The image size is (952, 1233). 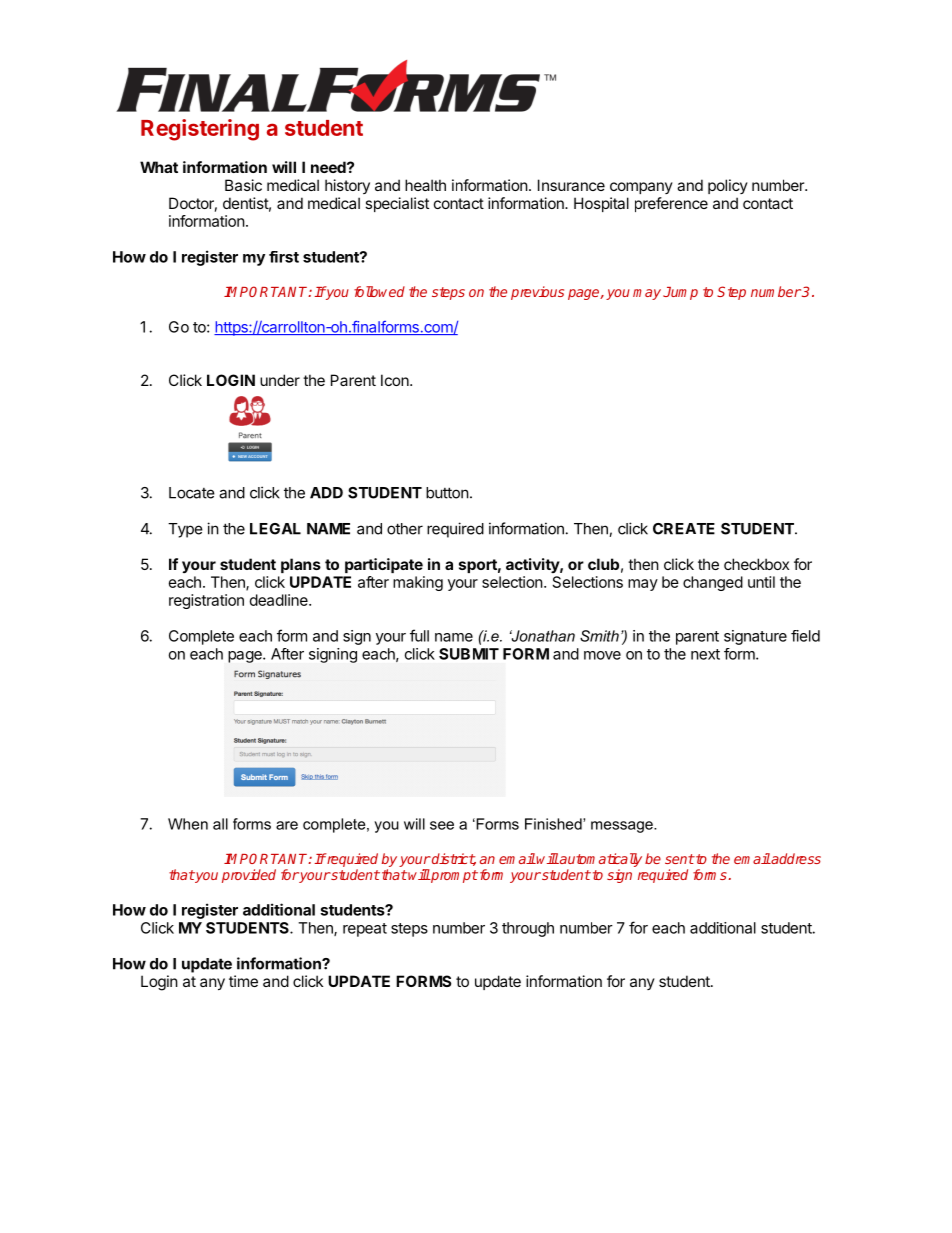 What do you see at coordinates (528, 929) in the document?
I see `through` at bounding box center [528, 929].
